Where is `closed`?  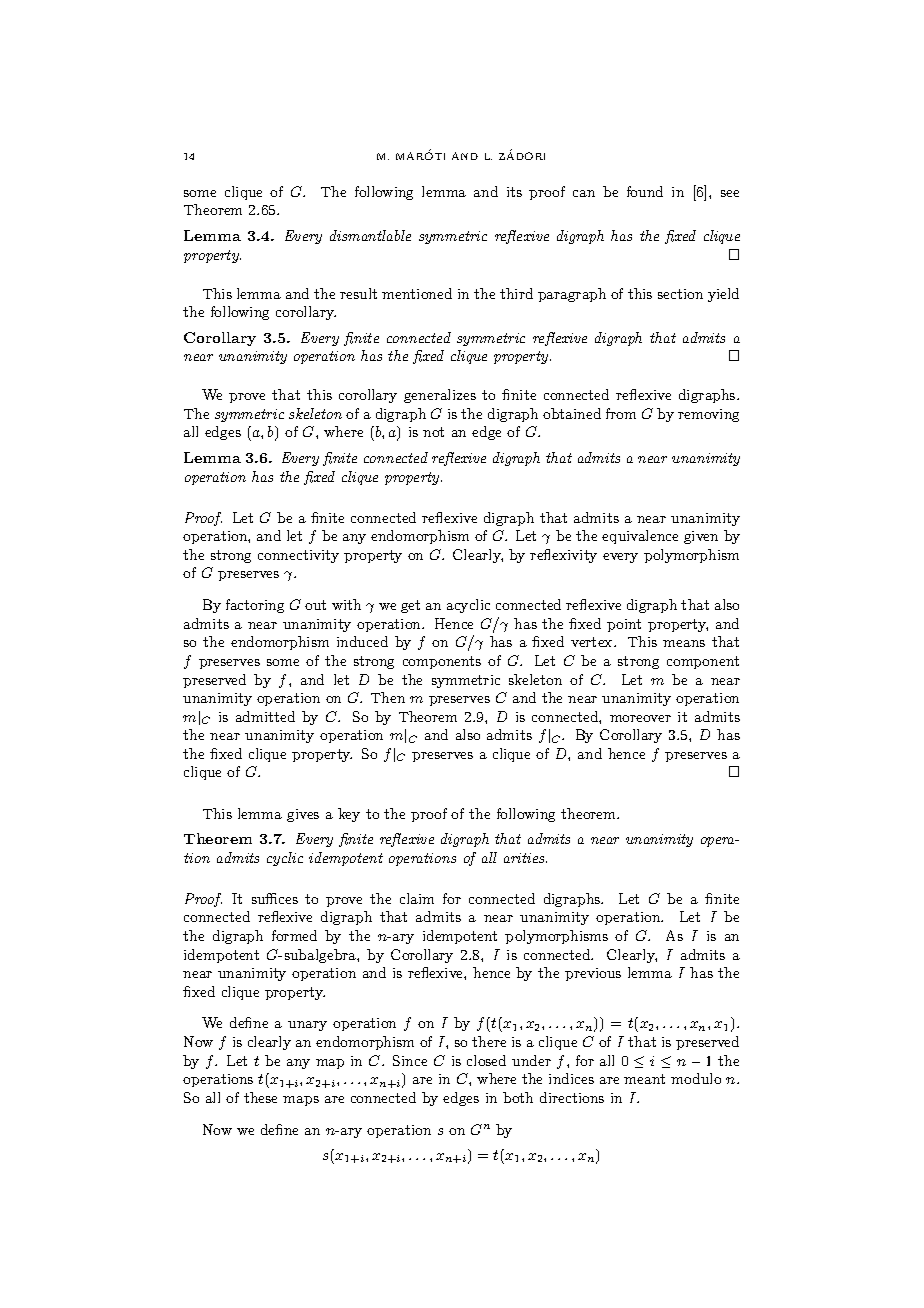 closed is located at coordinates (486, 1060).
